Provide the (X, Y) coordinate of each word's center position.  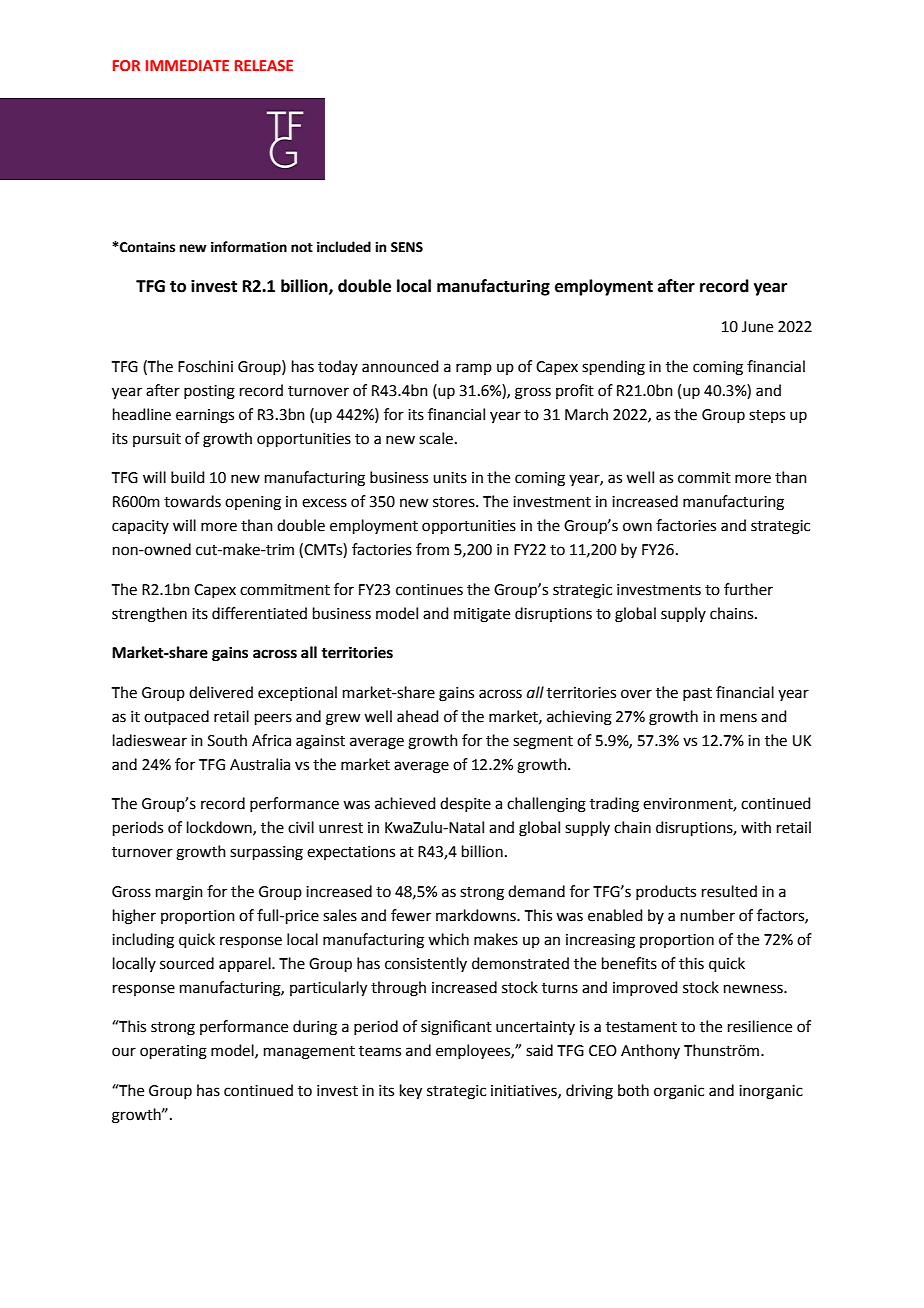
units (450, 478)
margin (179, 893)
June (757, 327)
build (188, 477)
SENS (407, 247)
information (249, 247)
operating (173, 1052)
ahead (418, 716)
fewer (411, 915)
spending (613, 368)
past (697, 694)
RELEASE (264, 65)
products (666, 892)
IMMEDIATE (187, 65)
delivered (221, 692)
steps (767, 416)
